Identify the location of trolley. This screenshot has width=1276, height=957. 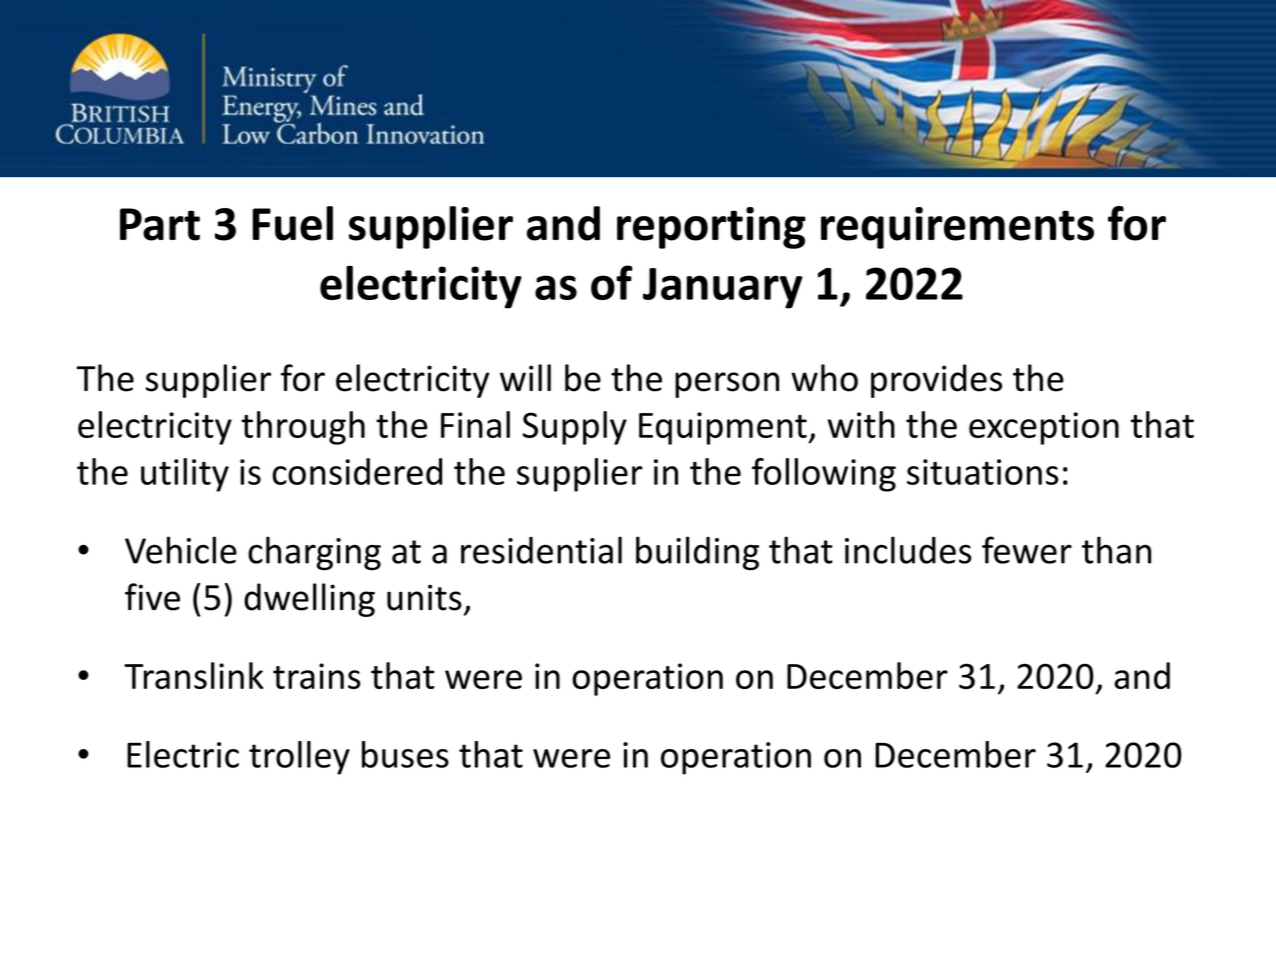
(299, 758).
